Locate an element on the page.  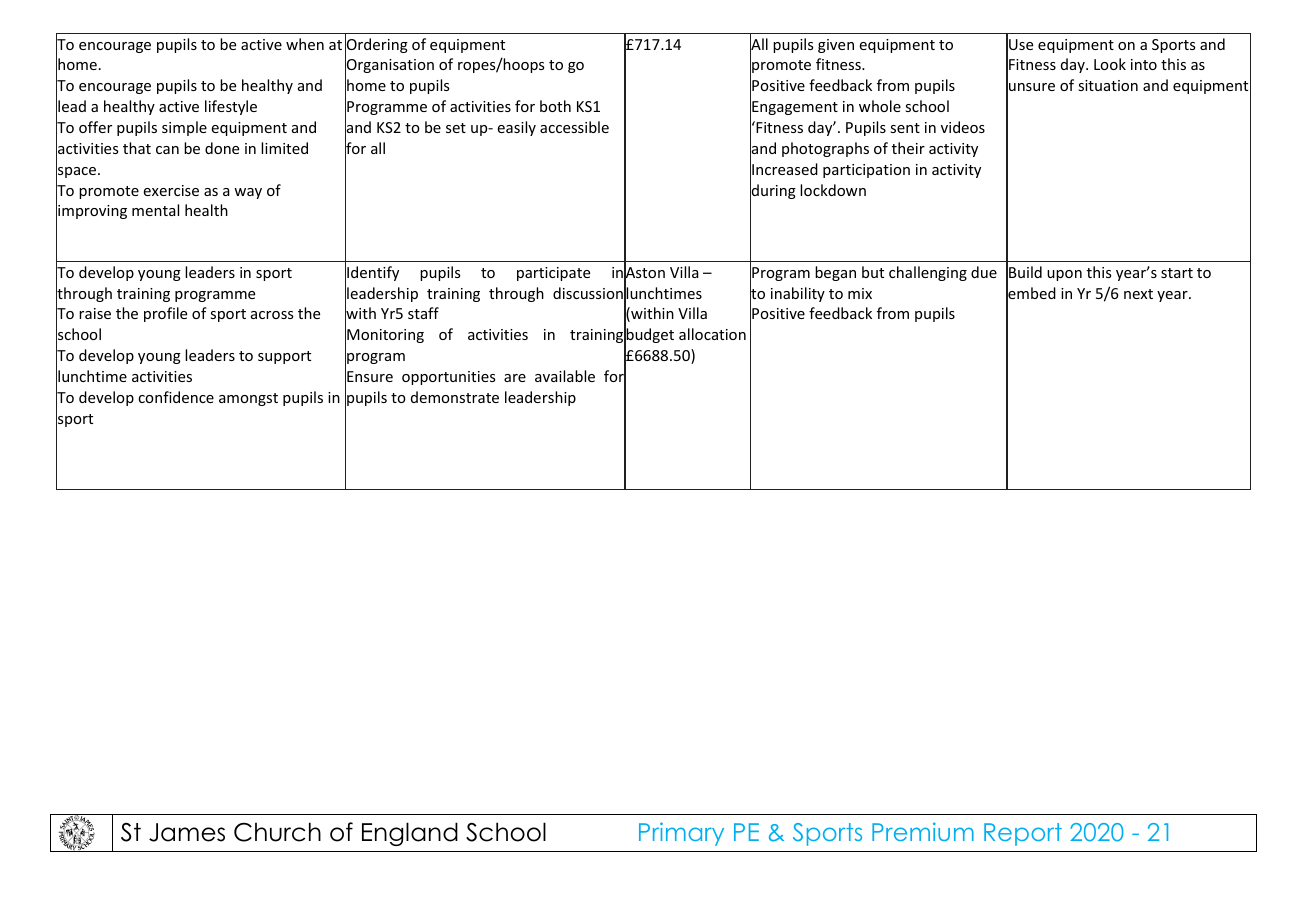
Report is located at coordinates (1023, 834).
